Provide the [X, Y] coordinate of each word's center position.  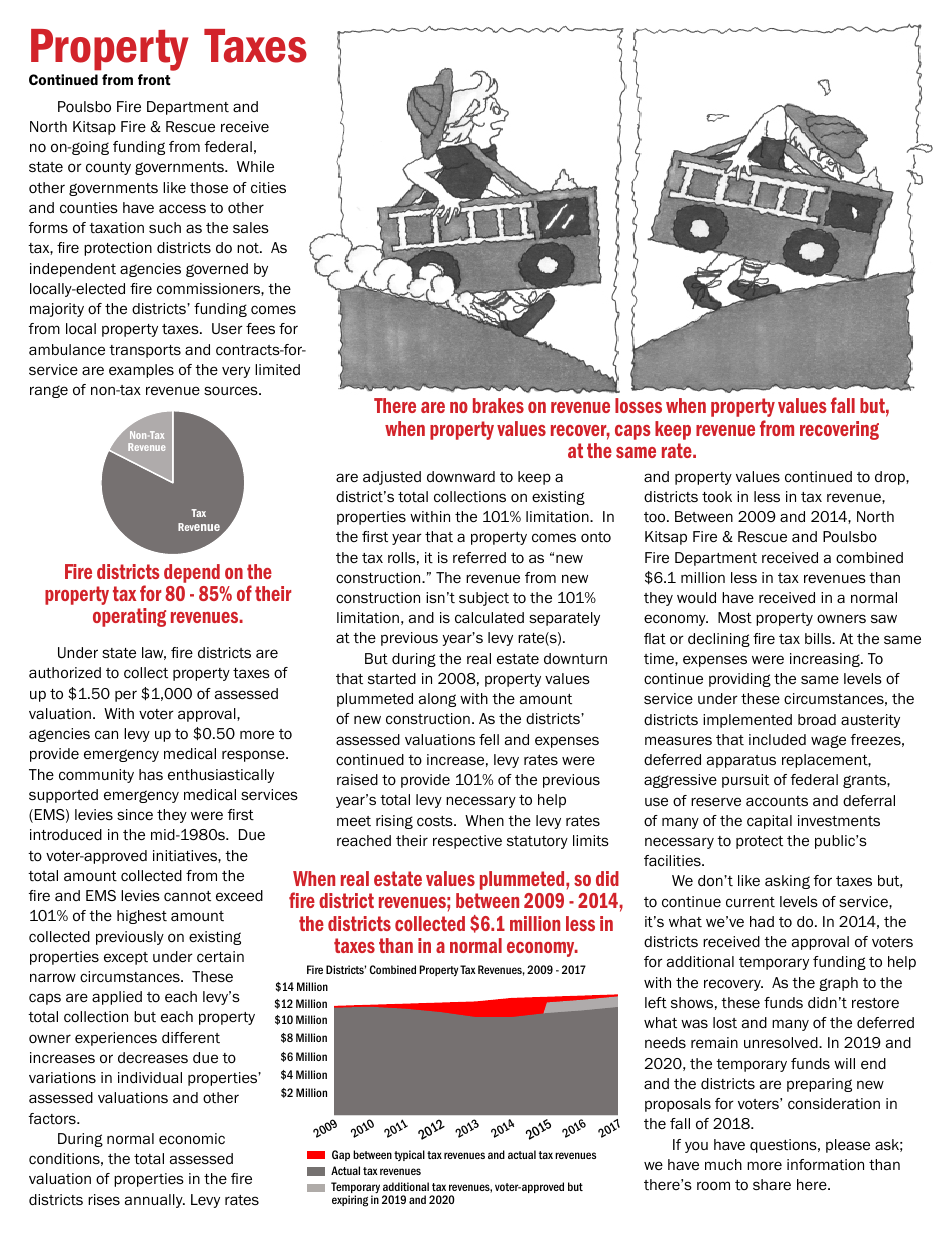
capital [769, 822]
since [135, 814]
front [154, 79]
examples [141, 371]
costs [436, 821]
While [255, 167]
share [772, 1184]
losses [638, 405]
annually [155, 1201]
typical [409, 1155]
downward [461, 476]
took [717, 497]
